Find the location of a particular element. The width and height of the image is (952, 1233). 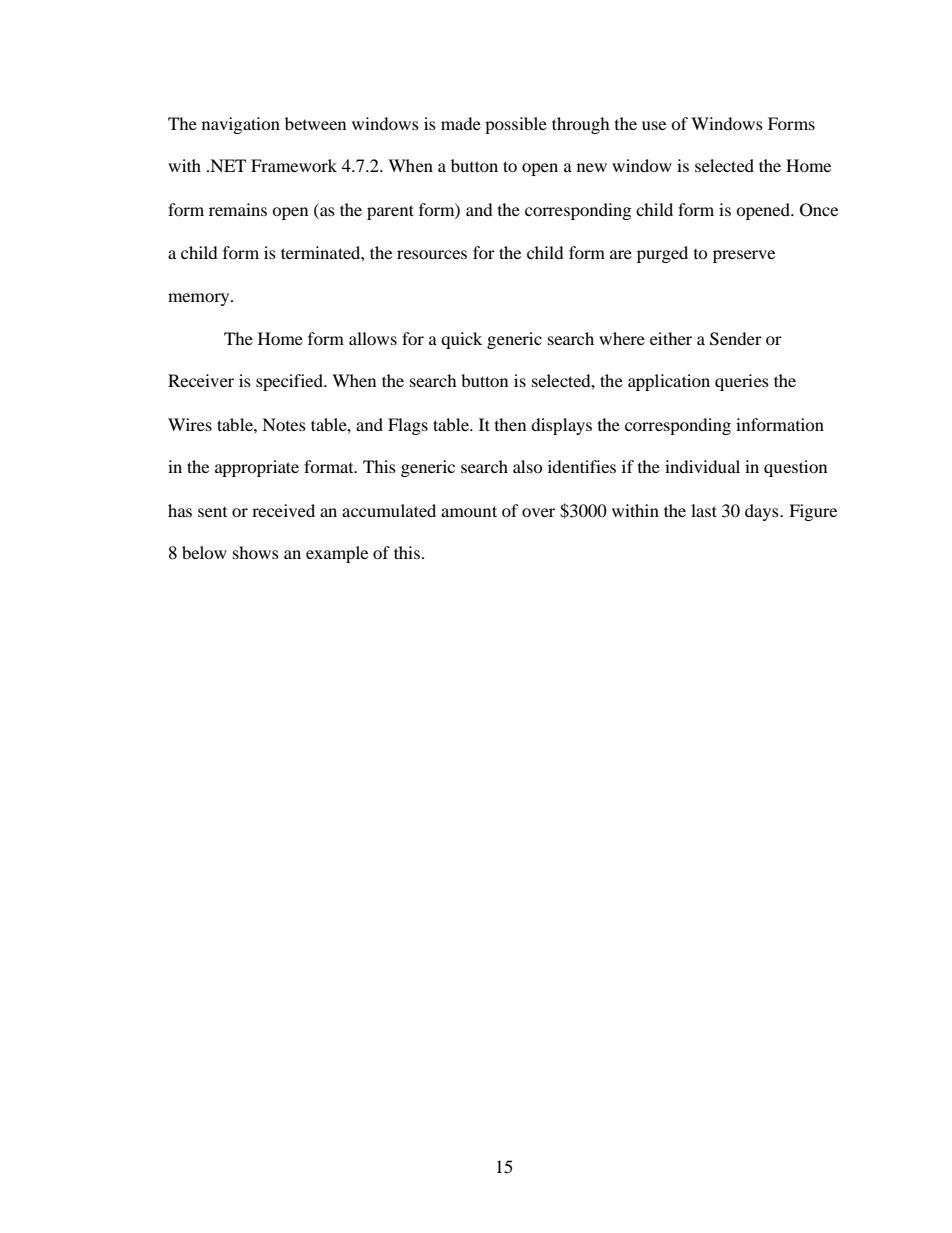

amount is located at coordinates (469, 511).
